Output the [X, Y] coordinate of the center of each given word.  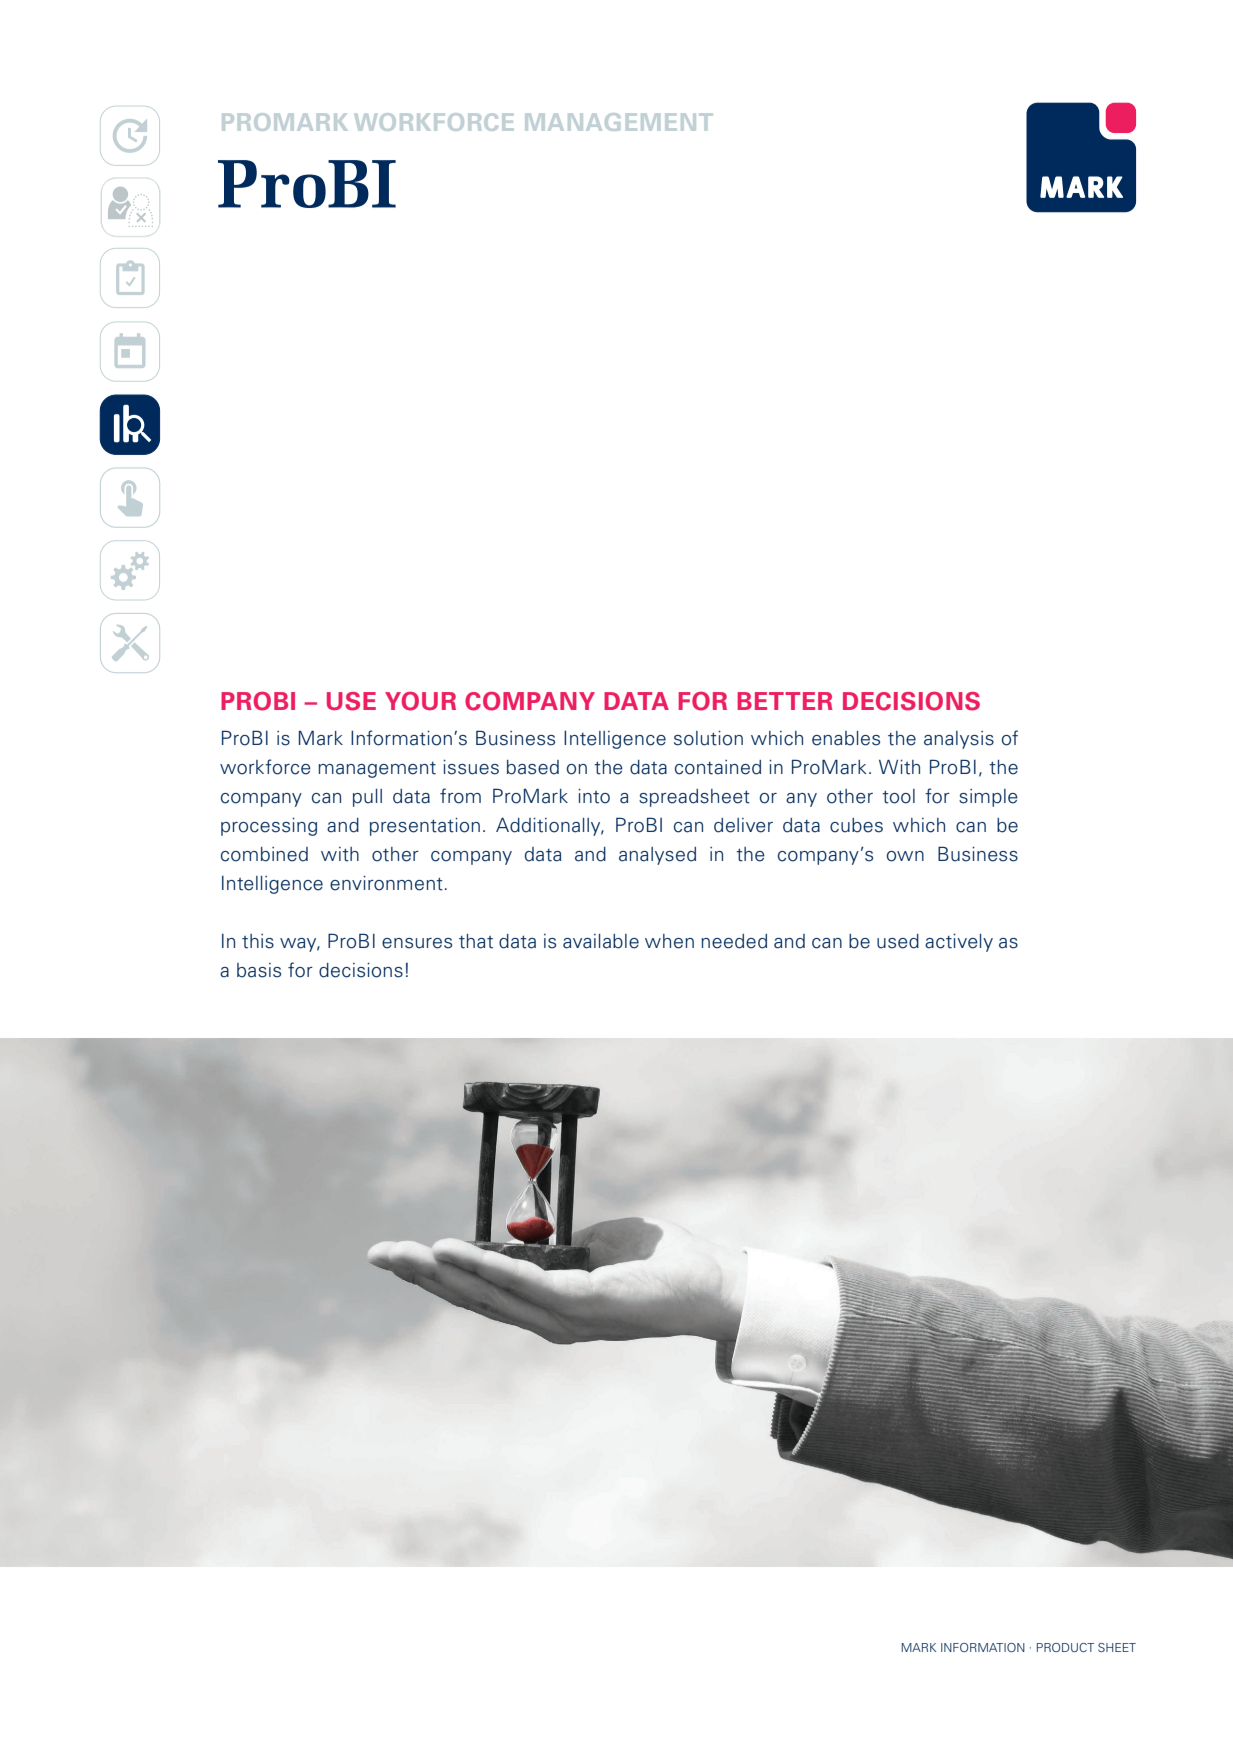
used [898, 941]
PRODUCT [1065, 1647]
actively [959, 943]
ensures [417, 943]
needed [734, 941]
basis [259, 970]
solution [708, 738]
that [476, 941]
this [258, 941]
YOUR [420, 701]
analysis [959, 740]
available [601, 941]
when [669, 941]
